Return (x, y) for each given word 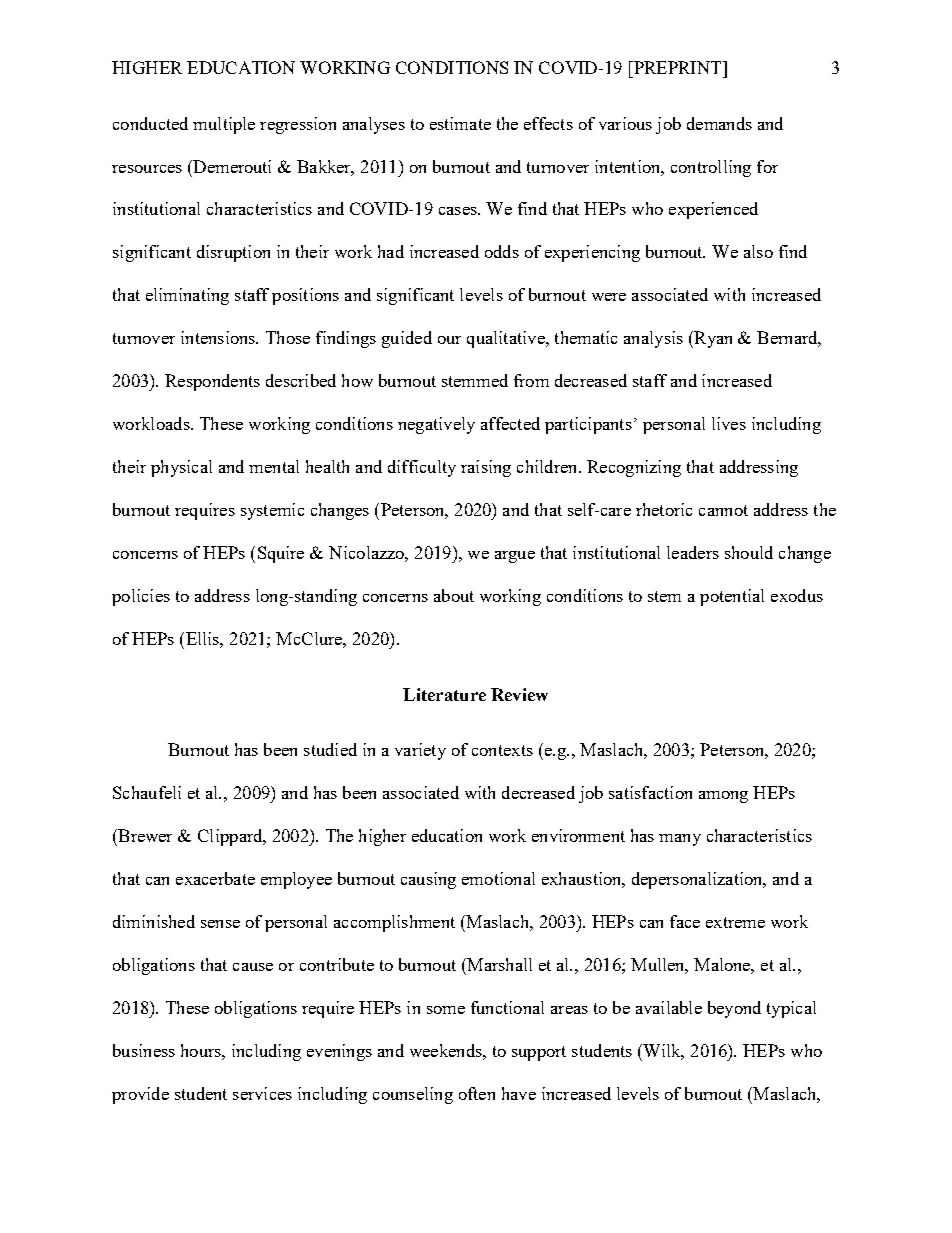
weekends (447, 1050)
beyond (734, 1009)
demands (719, 123)
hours (202, 1050)
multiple (224, 125)
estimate (460, 123)
